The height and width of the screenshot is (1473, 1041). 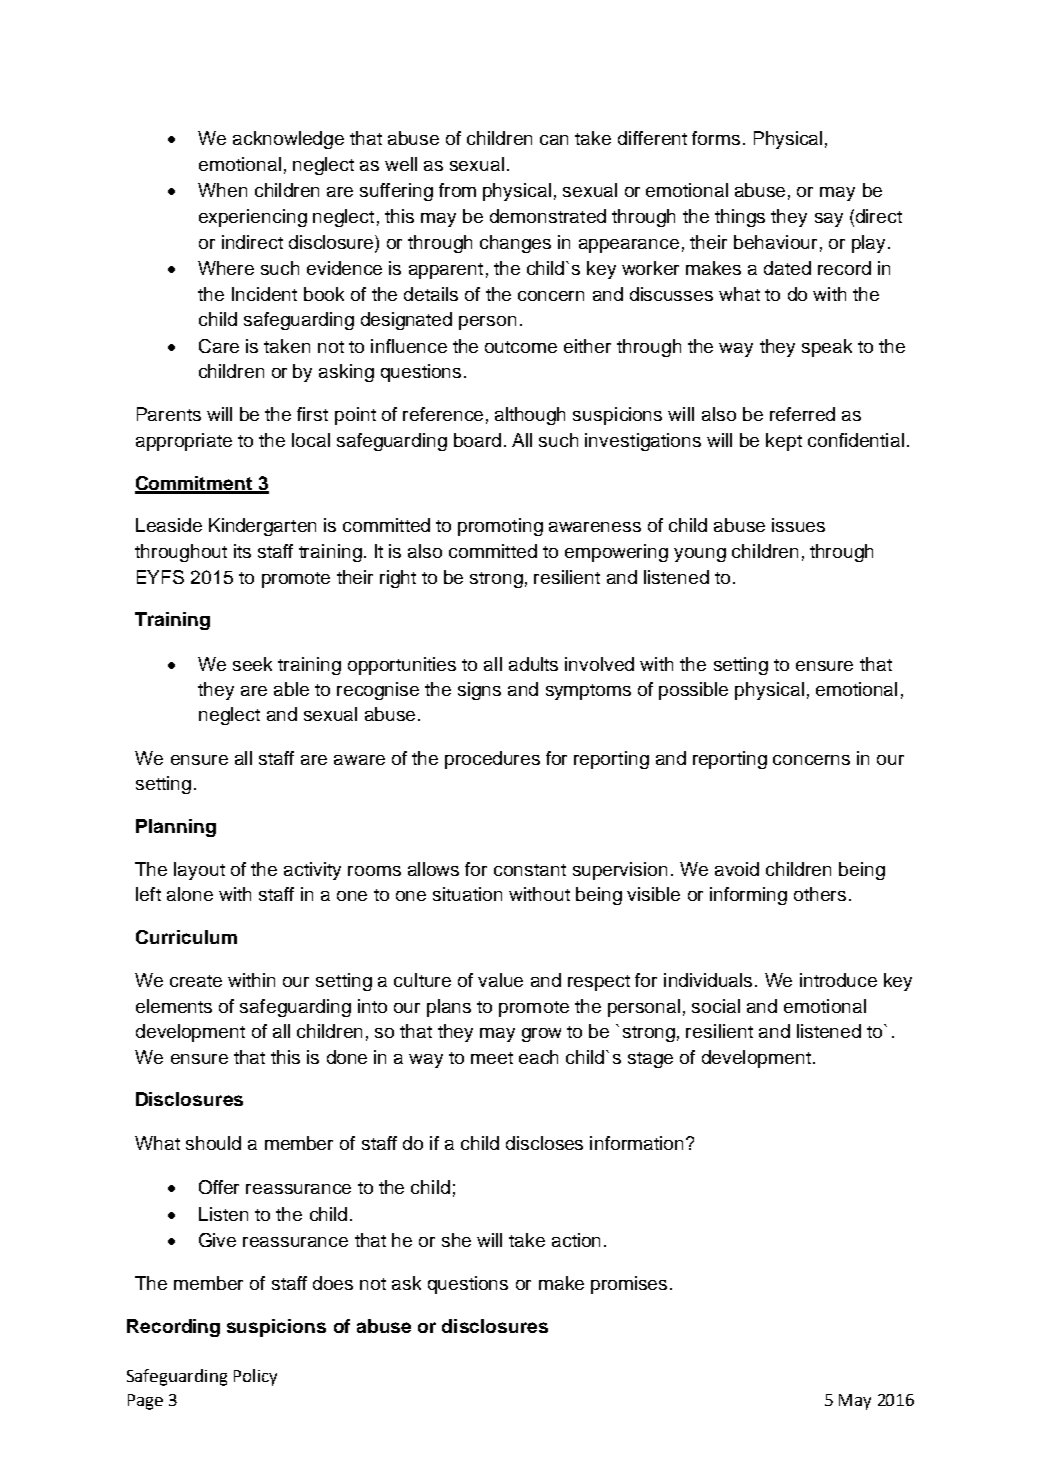 I want to click on When, so click(x=222, y=190).
